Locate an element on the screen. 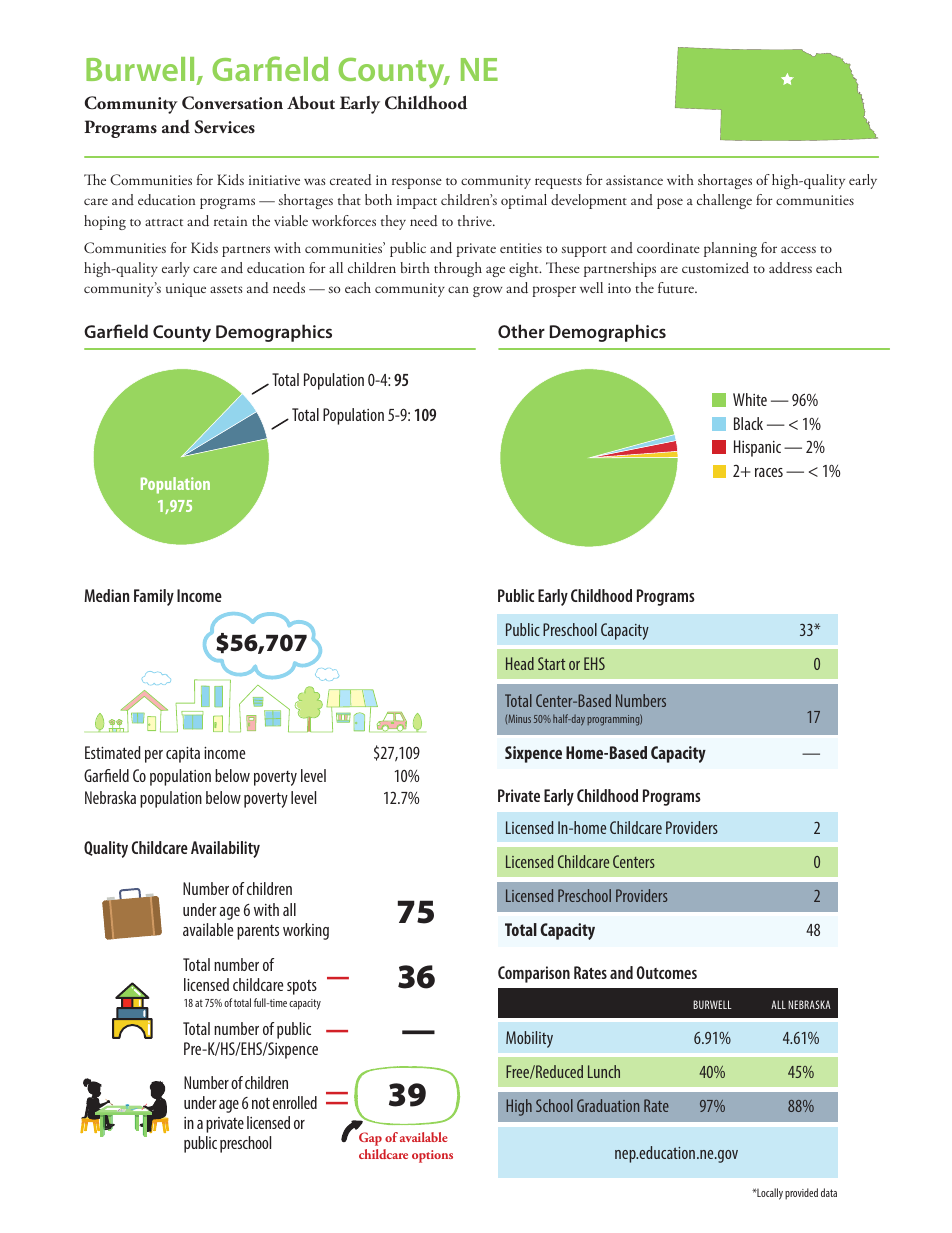 This screenshot has height=1233, width=952. not is located at coordinates (261, 1103).
